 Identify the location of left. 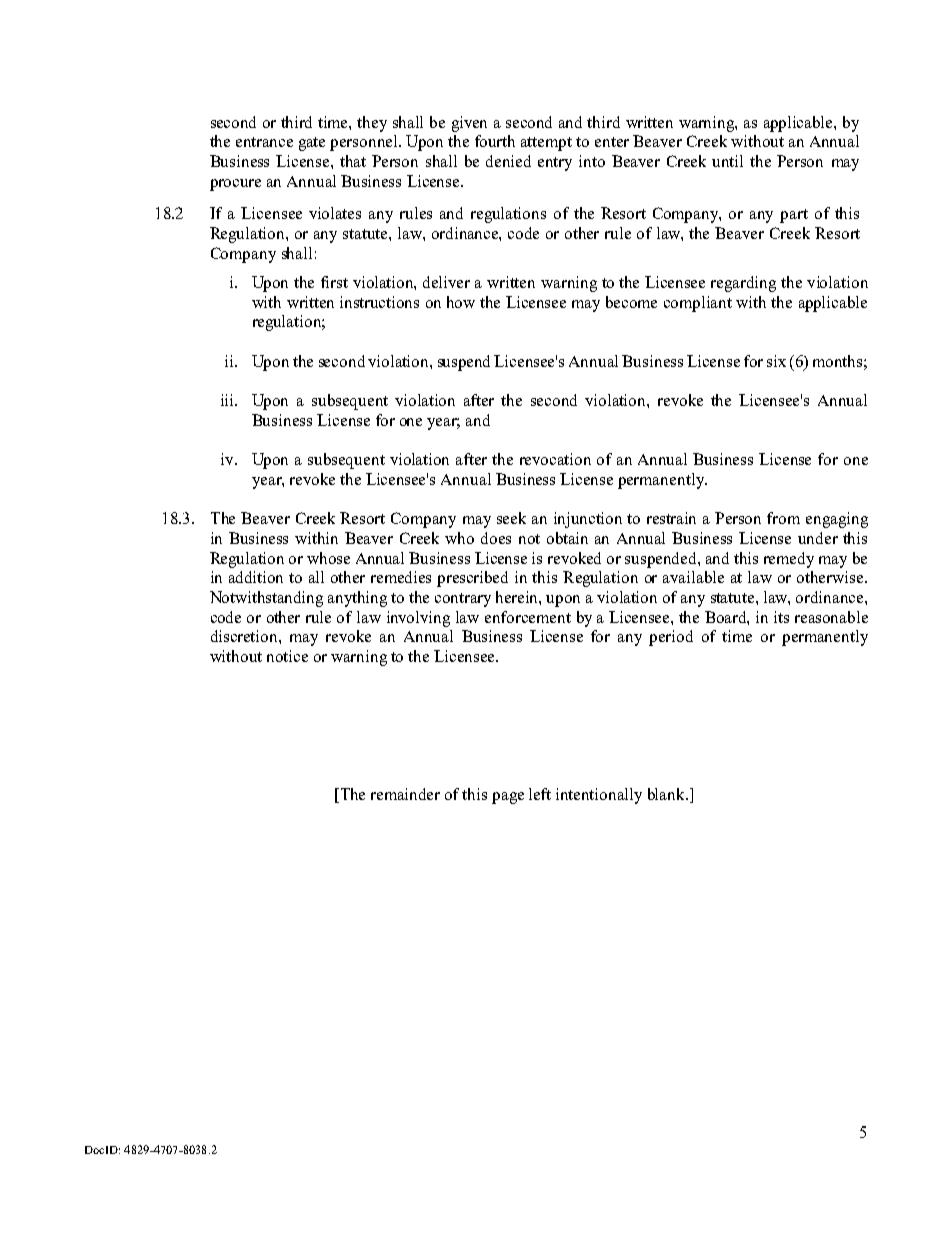
(540, 794).
